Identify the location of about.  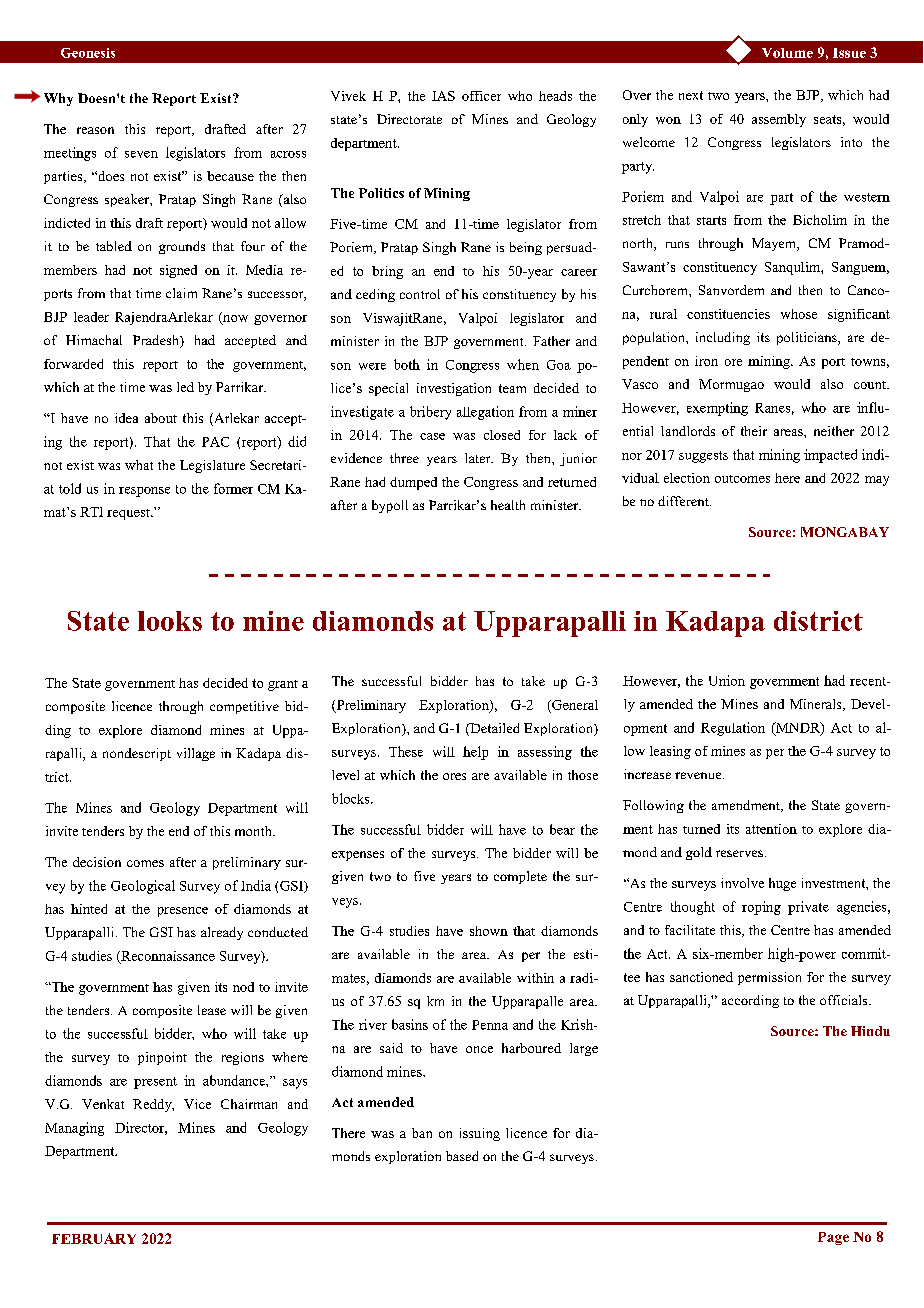
(161, 418).
